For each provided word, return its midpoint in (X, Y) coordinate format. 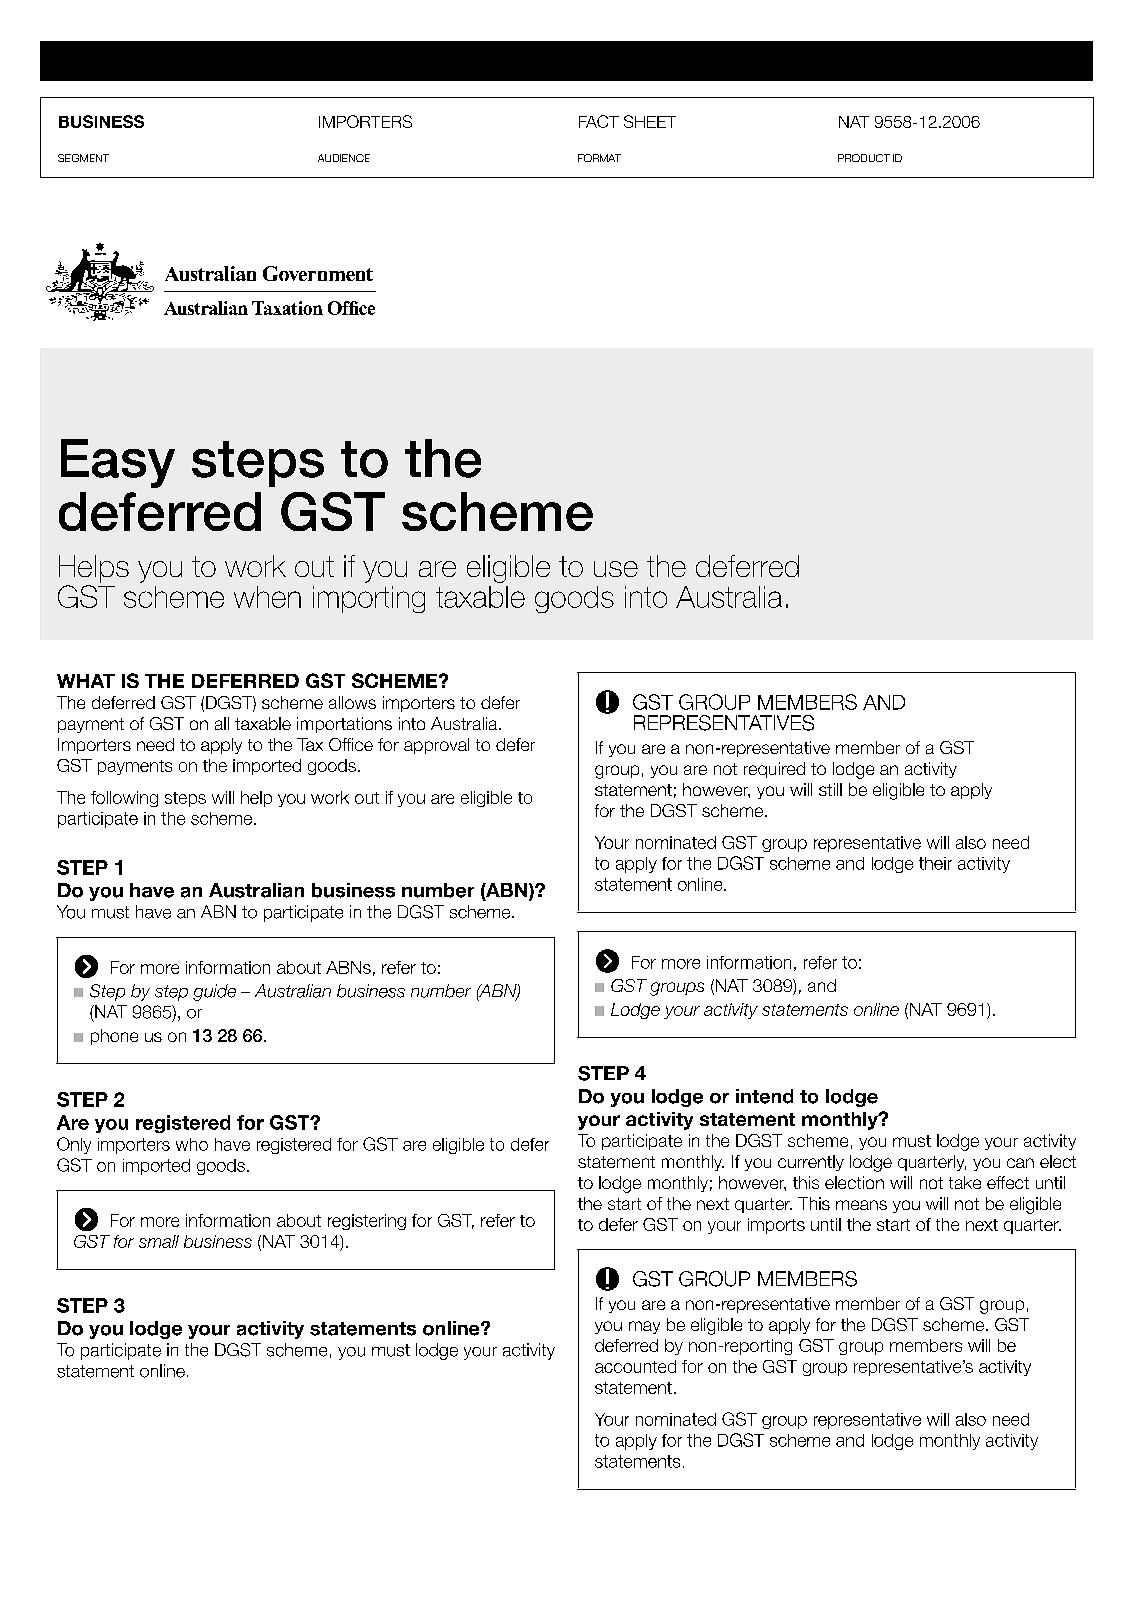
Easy (118, 463)
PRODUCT (864, 158)
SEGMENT (83, 158)
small (159, 1241)
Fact (599, 121)
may (644, 1327)
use (616, 569)
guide (214, 992)
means (861, 1205)
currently (811, 1163)
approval (436, 746)
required (774, 770)
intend (764, 1096)
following (124, 799)
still (830, 789)
